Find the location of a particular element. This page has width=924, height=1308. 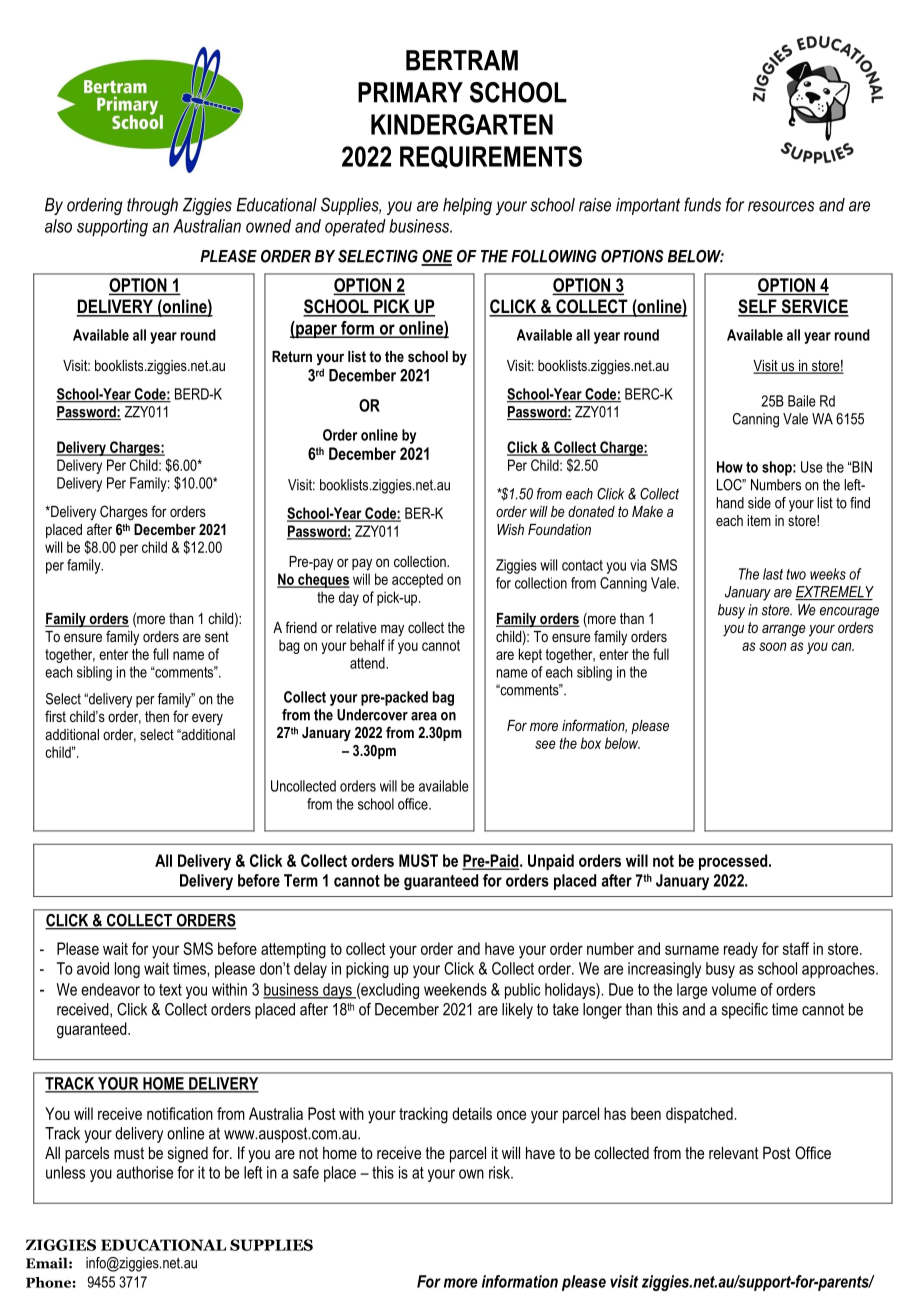

relevant is located at coordinates (734, 1152).
